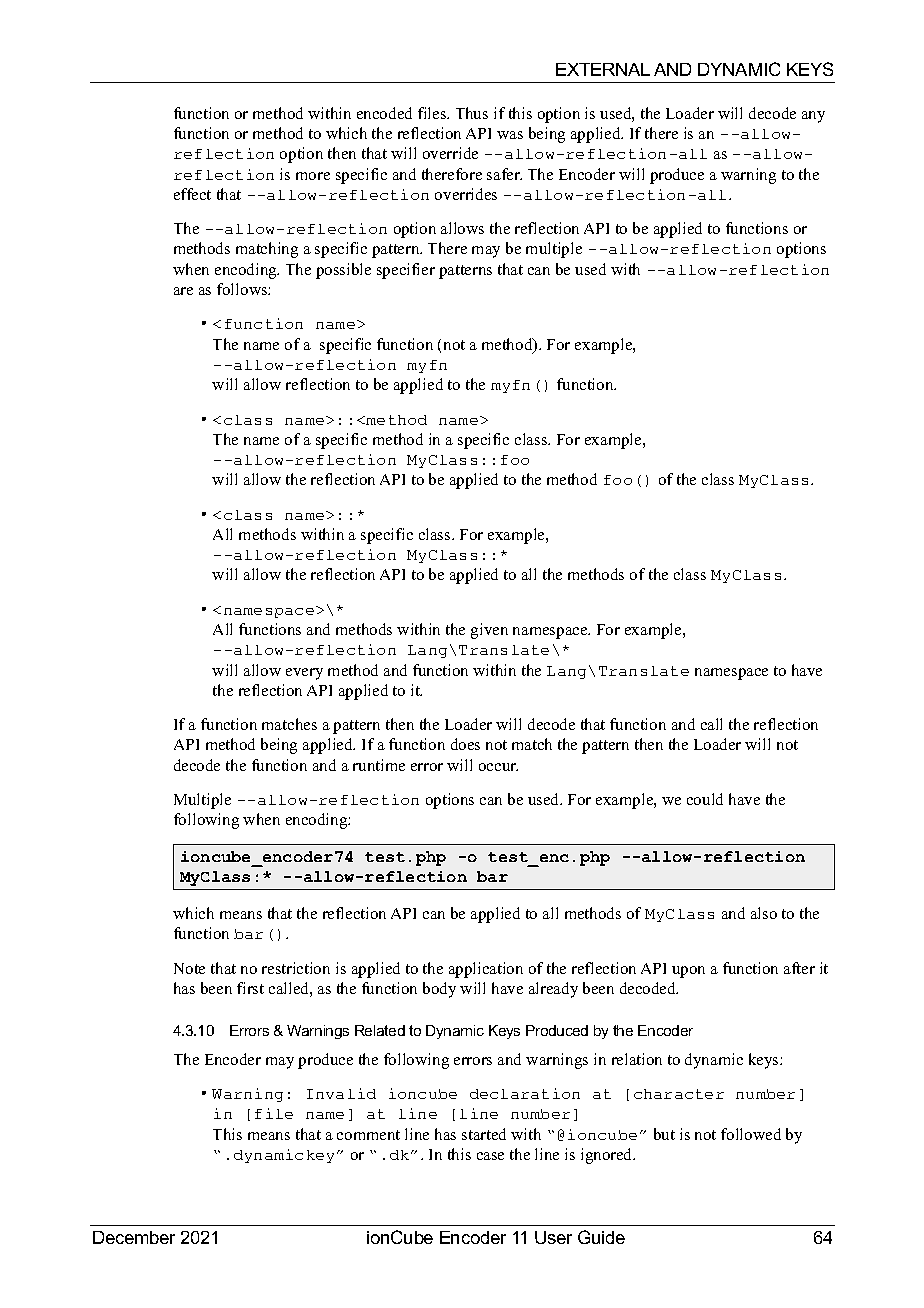 This screenshot has height=1308, width=924. What do you see at coordinates (764, 913) in the screenshot?
I see `also` at bounding box center [764, 913].
